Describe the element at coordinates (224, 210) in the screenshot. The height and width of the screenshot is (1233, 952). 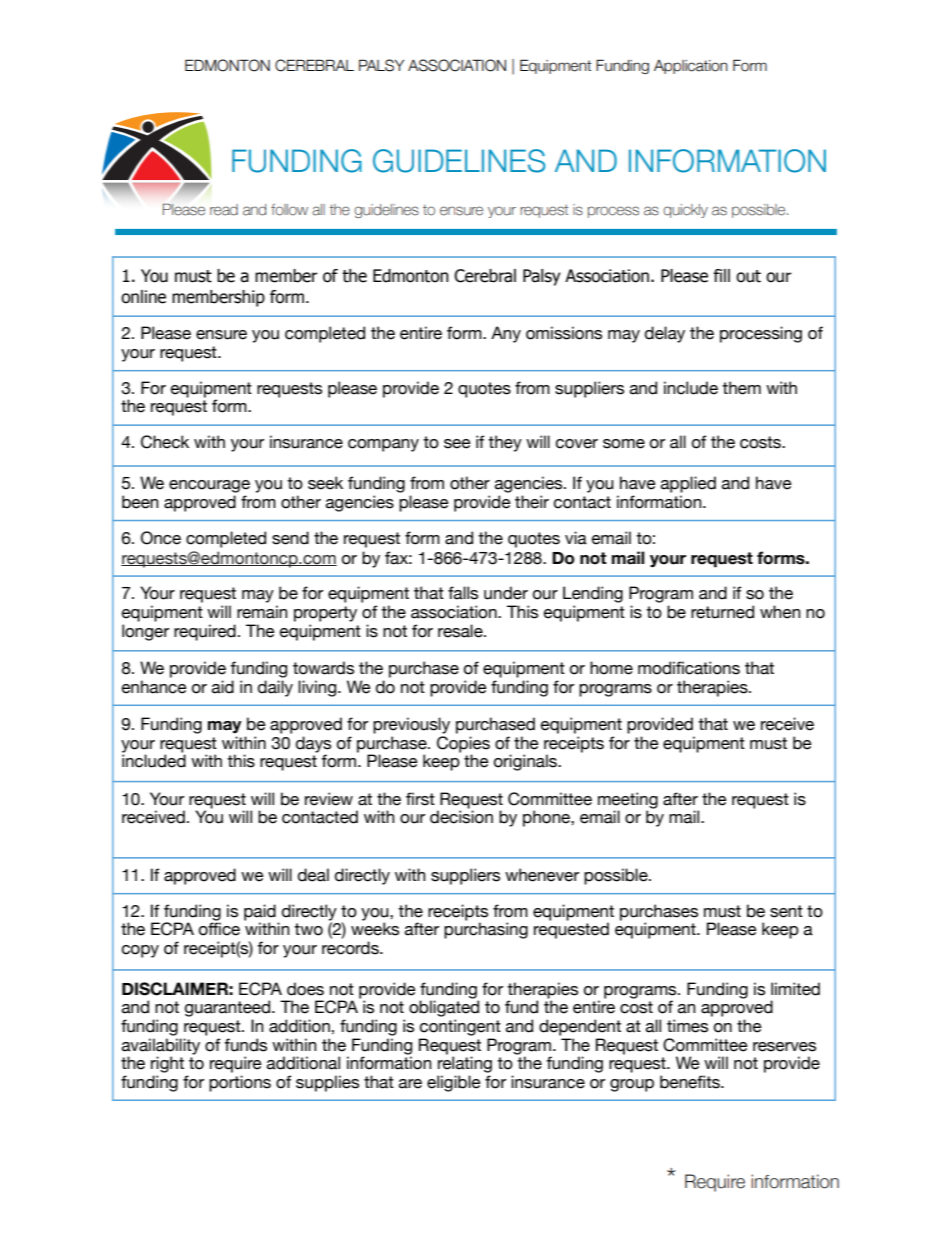
I see `read` at that location.
